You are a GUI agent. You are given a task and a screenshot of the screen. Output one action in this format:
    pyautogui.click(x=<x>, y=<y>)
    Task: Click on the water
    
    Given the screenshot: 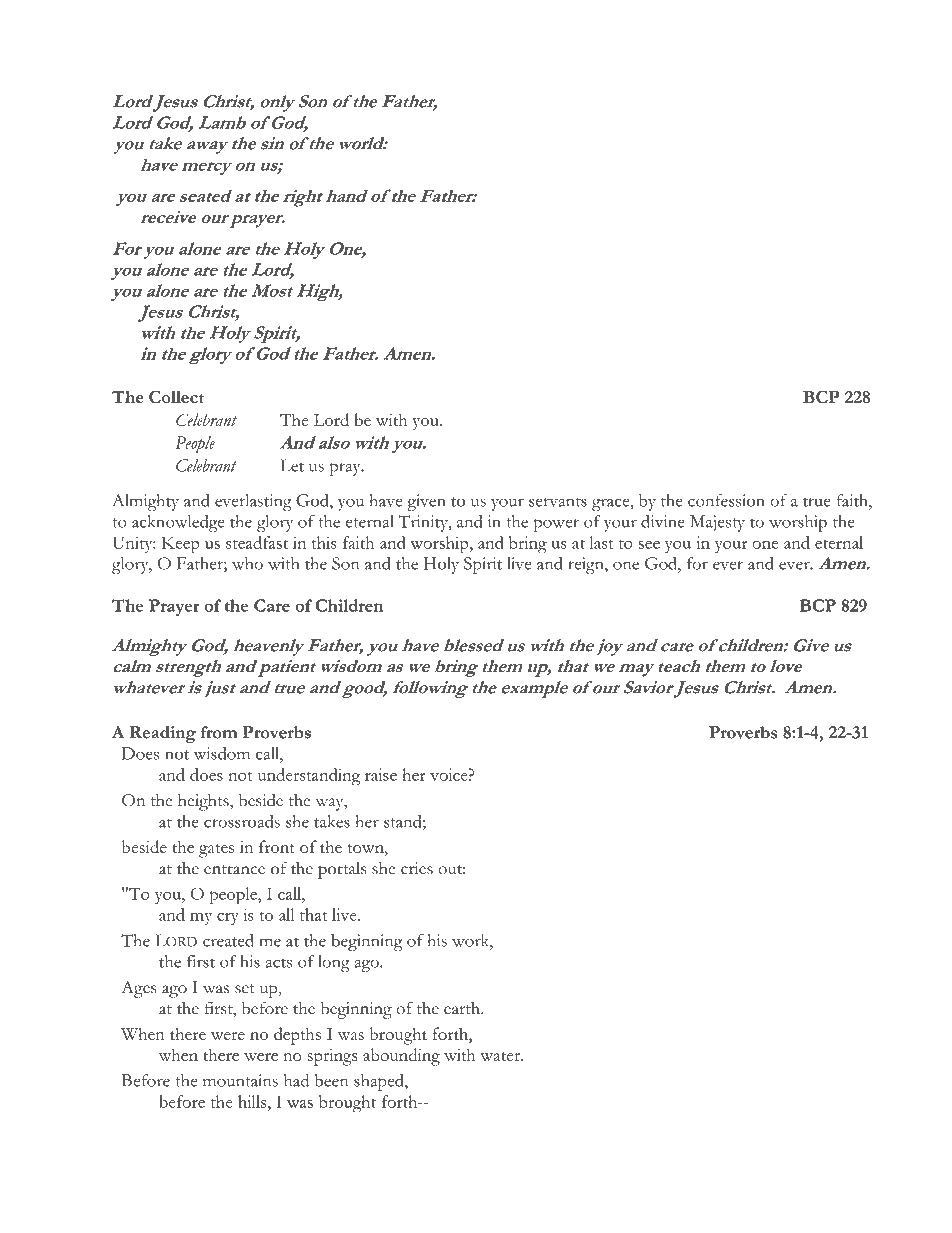 What is the action you would take?
    pyautogui.click(x=501, y=1056)
